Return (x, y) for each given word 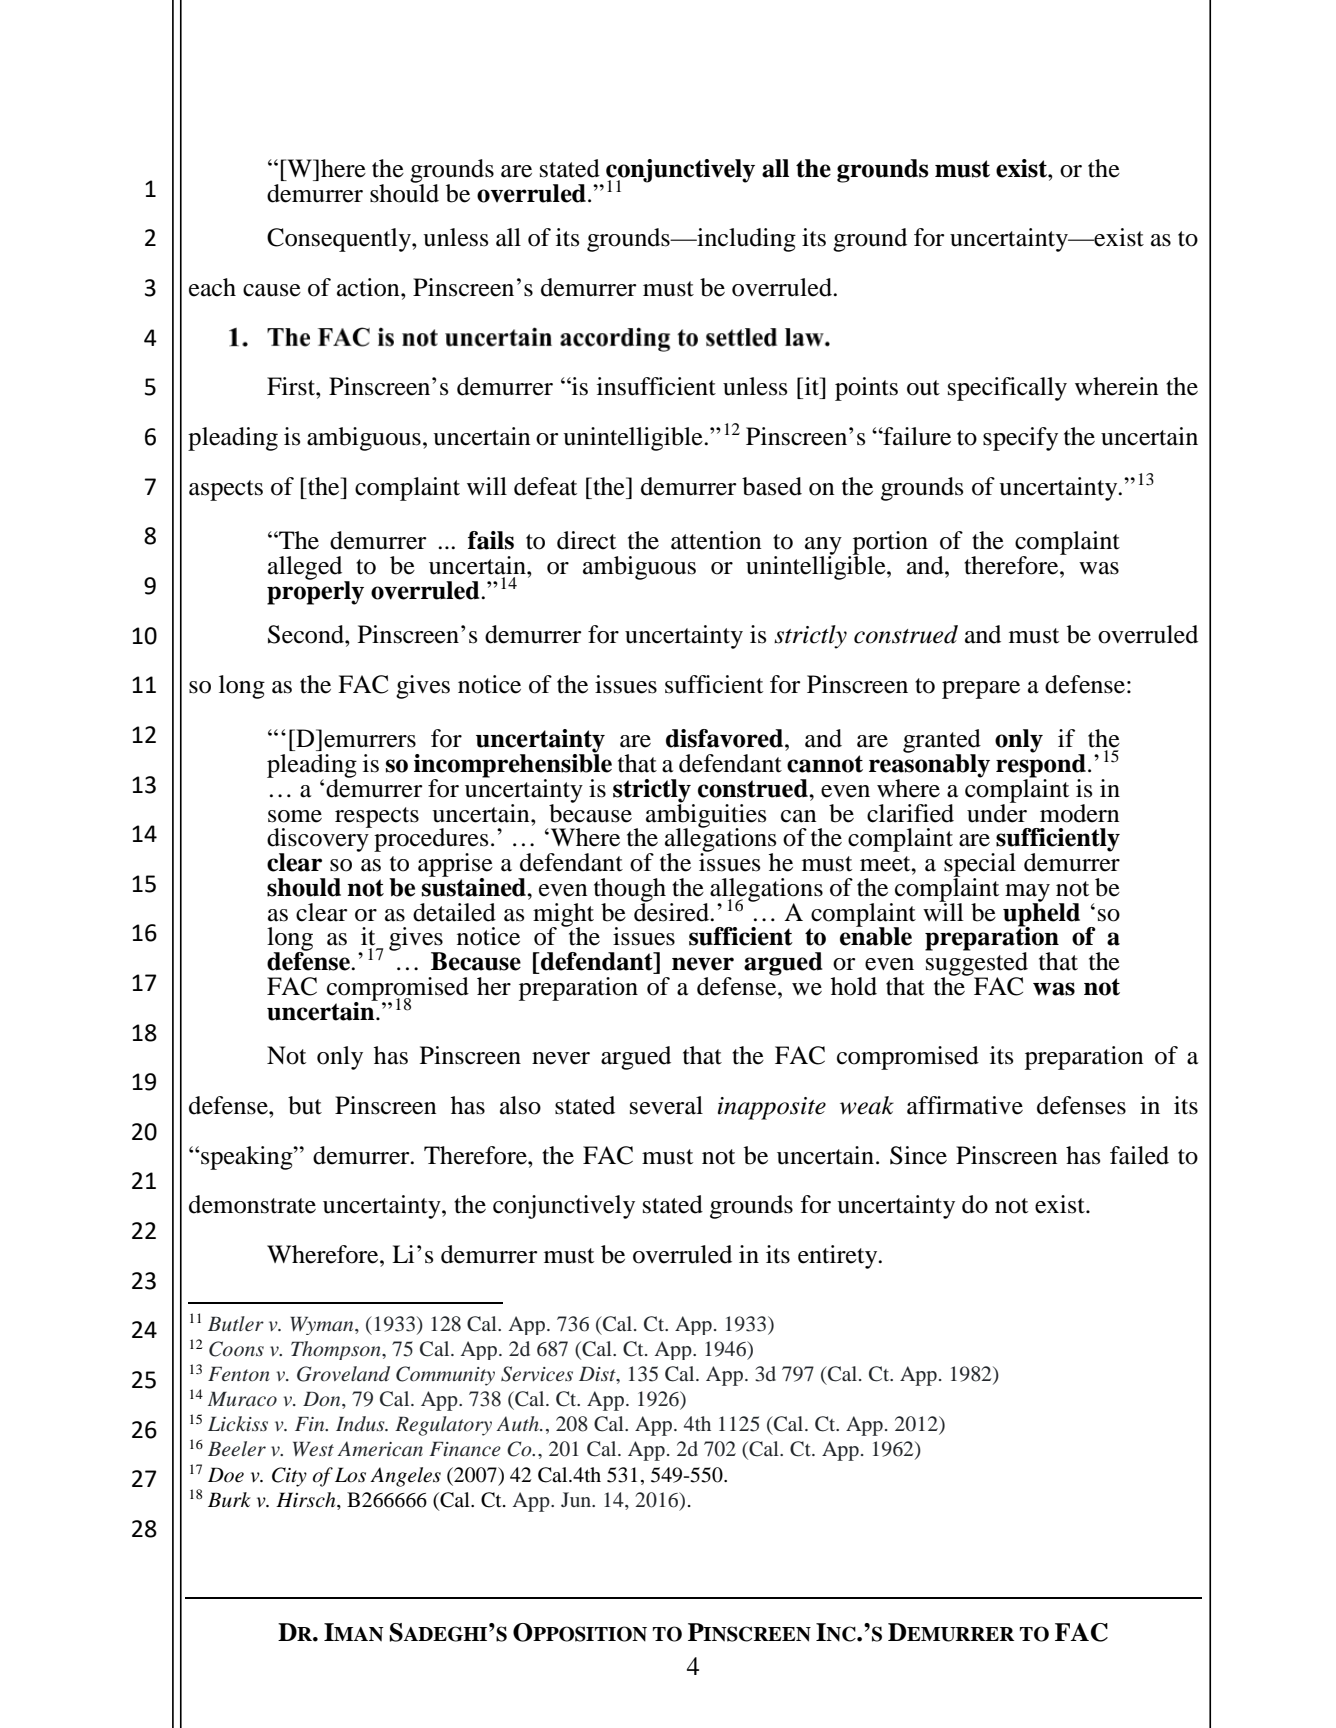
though (630, 891)
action (369, 287)
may (1027, 894)
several (666, 1105)
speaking (247, 1158)
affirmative (965, 1105)
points (866, 389)
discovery (319, 840)
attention (716, 540)
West (313, 1449)
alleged (306, 569)
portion (889, 544)
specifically (1007, 389)
